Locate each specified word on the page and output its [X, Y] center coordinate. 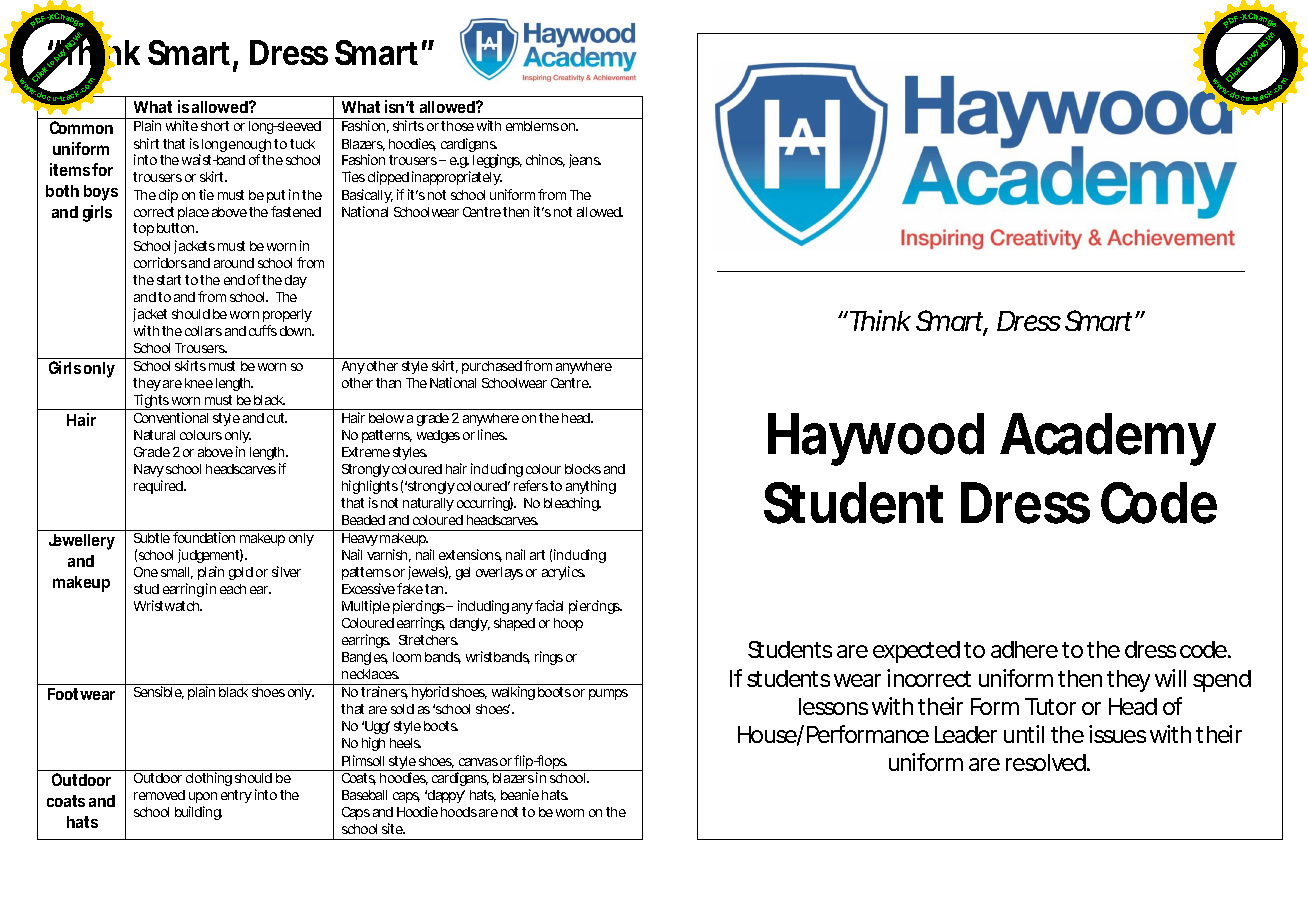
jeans [585, 161]
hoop [568, 624]
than [388, 383]
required [159, 487]
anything [591, 487]
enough [250, 147]
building [198, 813]
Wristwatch [168, 605]
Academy [1108, 439]
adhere [1024, 649]
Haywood [876, 439]
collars [203, 331]
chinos [545, 160]
